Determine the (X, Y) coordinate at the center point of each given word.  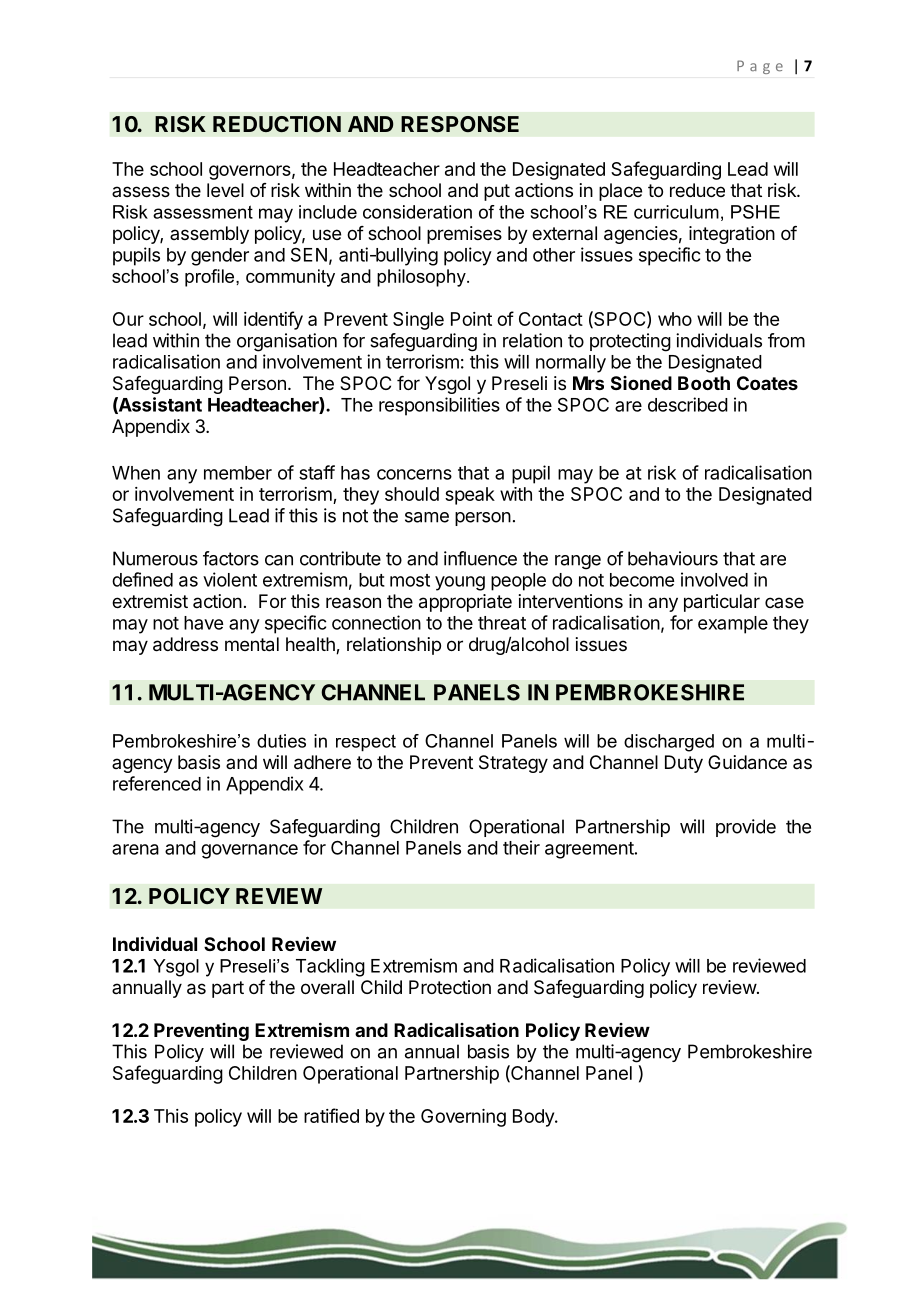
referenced (157, 783)
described (688, 404)
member (238, 473)
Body (534, 1118)
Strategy (513, 764)
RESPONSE (460, 124)
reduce (697, 190)
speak (470, 496)
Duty (684, 764)
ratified (331, 1115)
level (225, 190)
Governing (463, 1118)
